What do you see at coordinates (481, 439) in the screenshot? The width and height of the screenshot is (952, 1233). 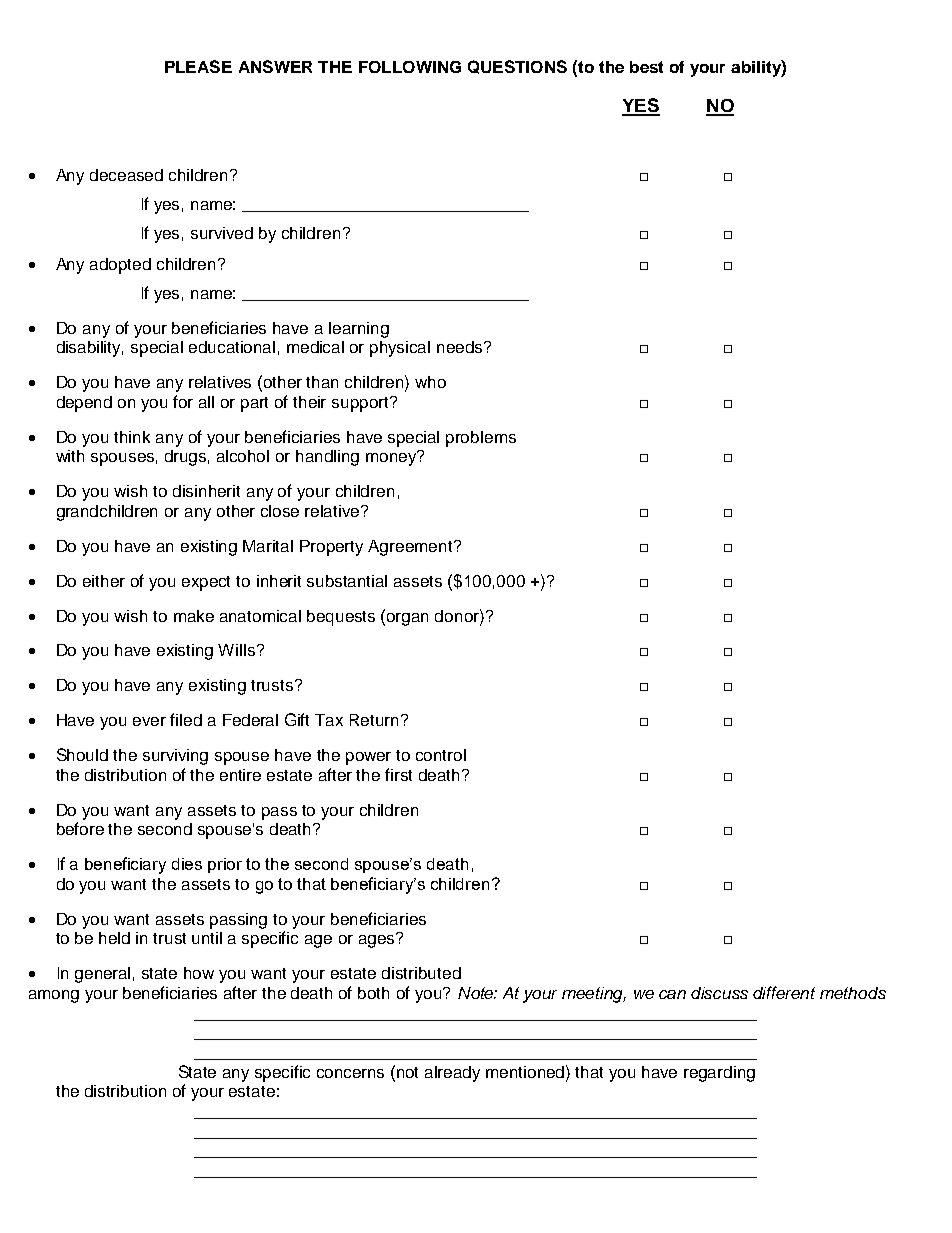 I see `problems` at bounding box center [481, 439].
